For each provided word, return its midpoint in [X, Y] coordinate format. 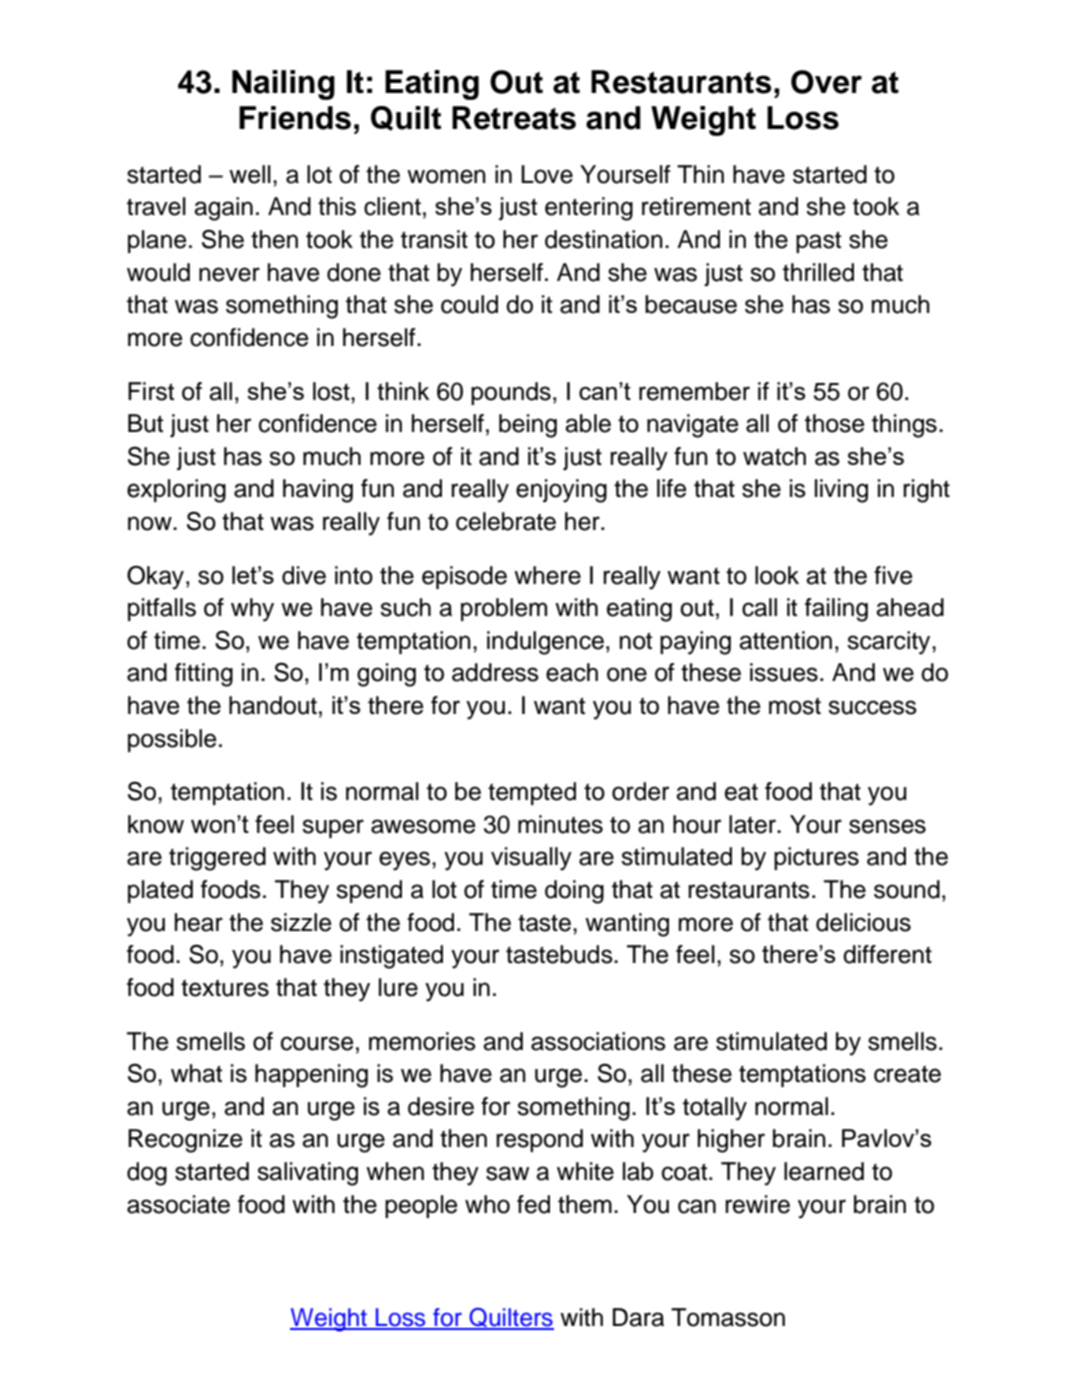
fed [533, 1204]
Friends [295, 118]
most [795, 706]
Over [826, 82]
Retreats [514, 118]
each [572, 672]
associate [178, 1204]
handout [273, 705]
